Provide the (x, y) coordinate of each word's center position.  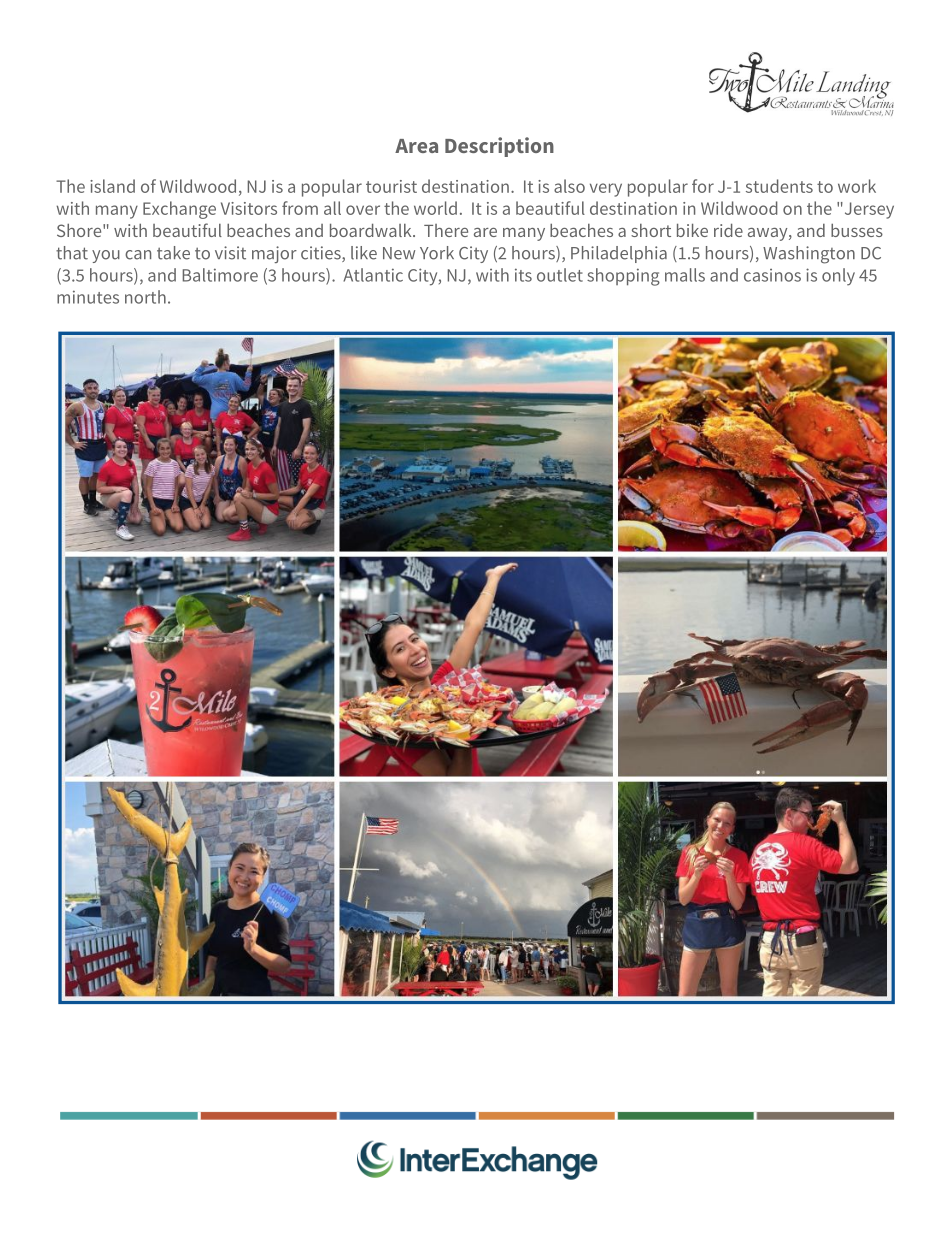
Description (499, 147)
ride (728, 230)
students (779, 186)
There (446, 230)
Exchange (179, 210)
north (145, 297)
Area (416, 146)
